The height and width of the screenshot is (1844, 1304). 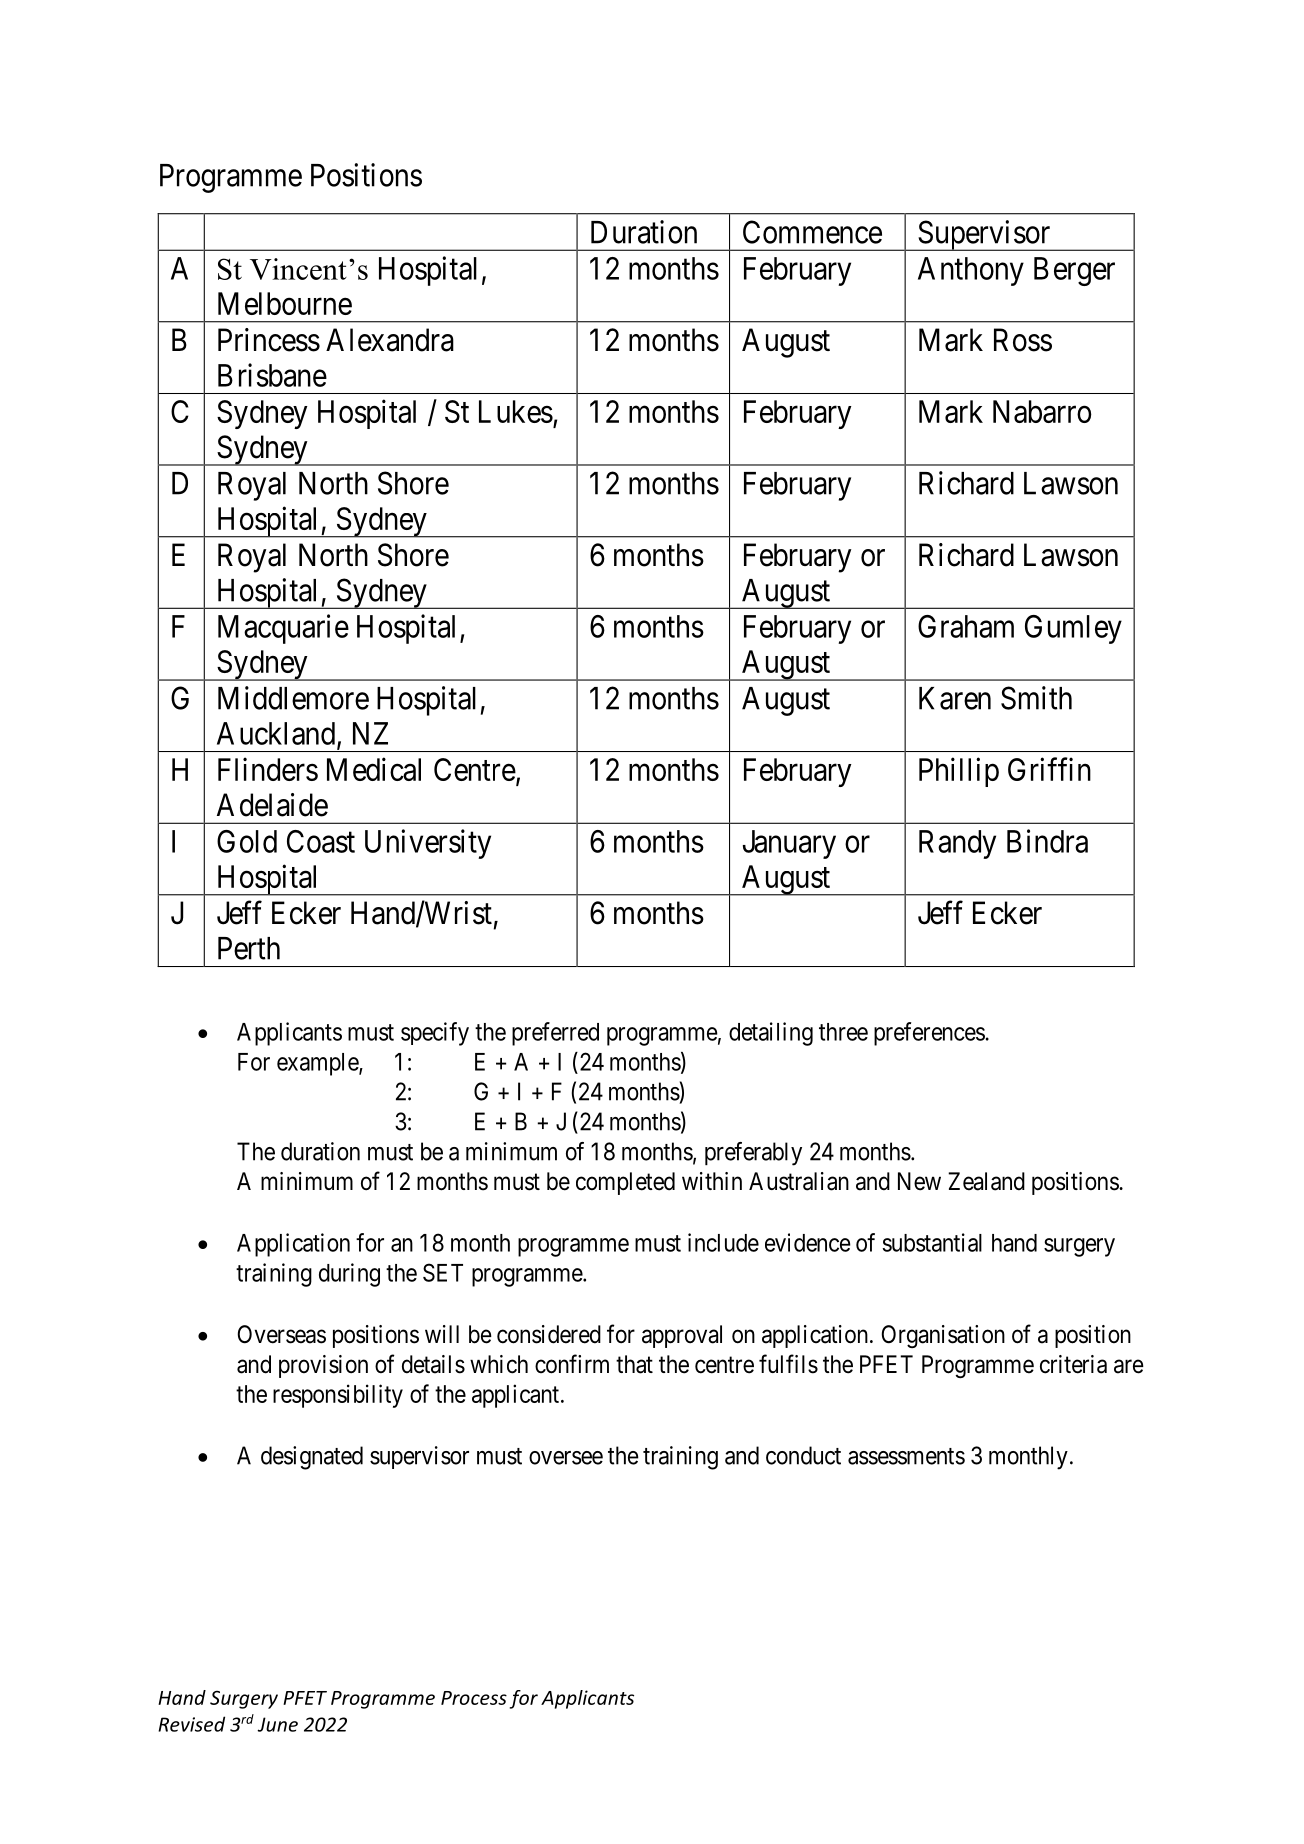 What do you see at coordinates (555, 1034) in the screenshot?
I see `preferred` at bounding box center [555, 1034].
